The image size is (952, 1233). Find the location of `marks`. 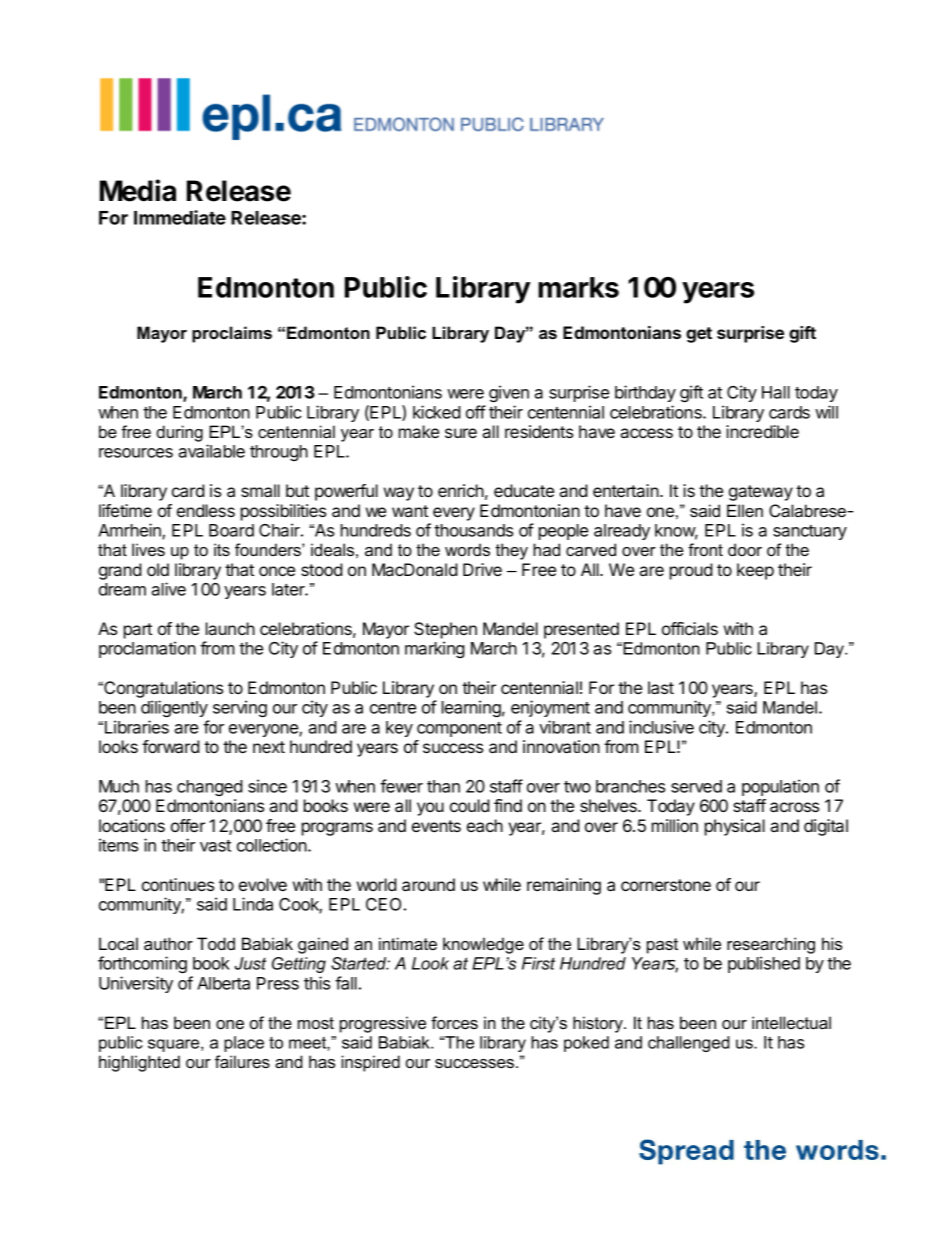

marks is located at coordinates (578, 287).
